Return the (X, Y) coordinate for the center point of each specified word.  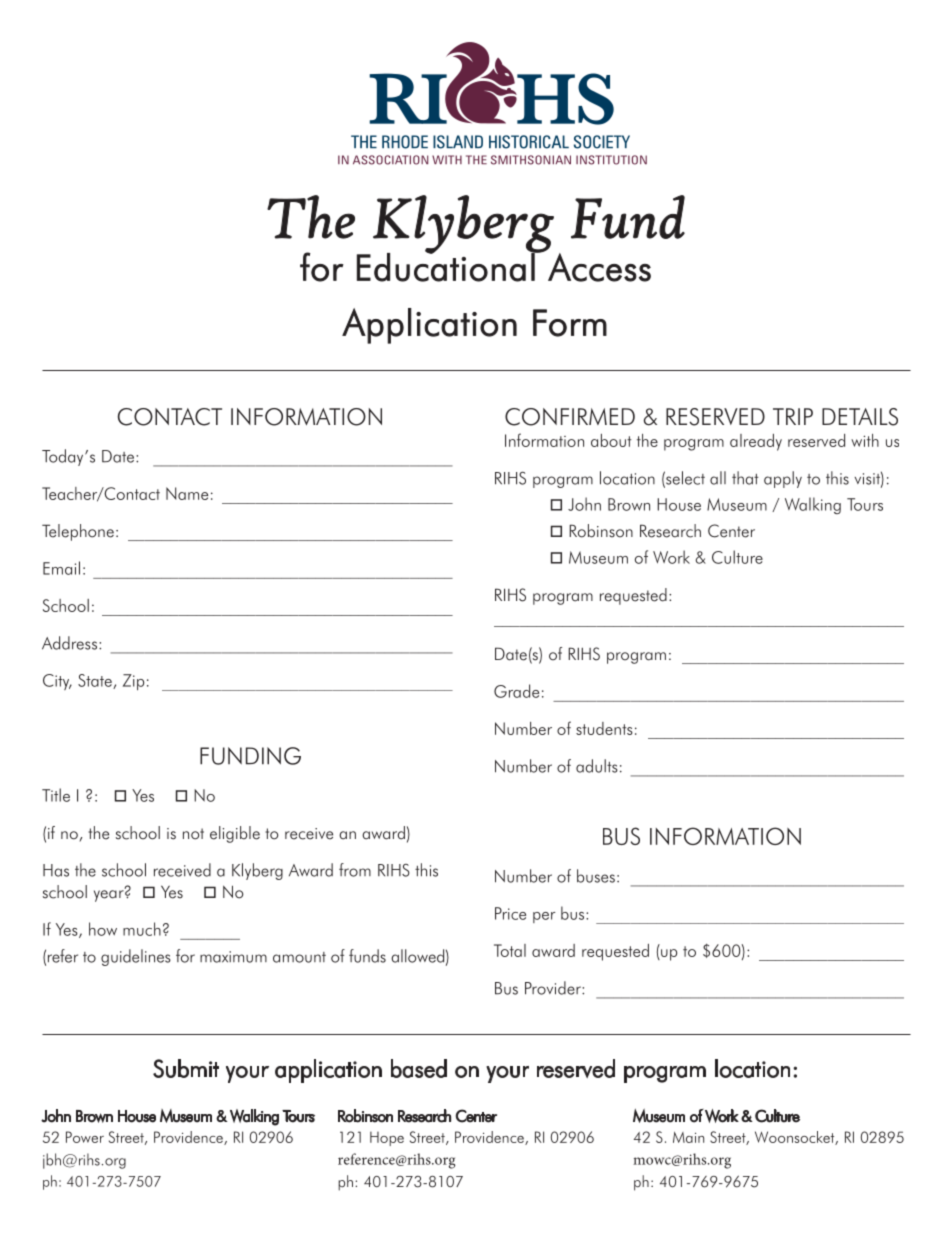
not (193, 834)
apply (783, 479)
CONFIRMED (570, 417)
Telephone (78, 532)
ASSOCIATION (390, 160)
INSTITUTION (611, 160)
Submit (186, 1068)
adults (597, 766)
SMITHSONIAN (531, 160)
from (355, 870)
